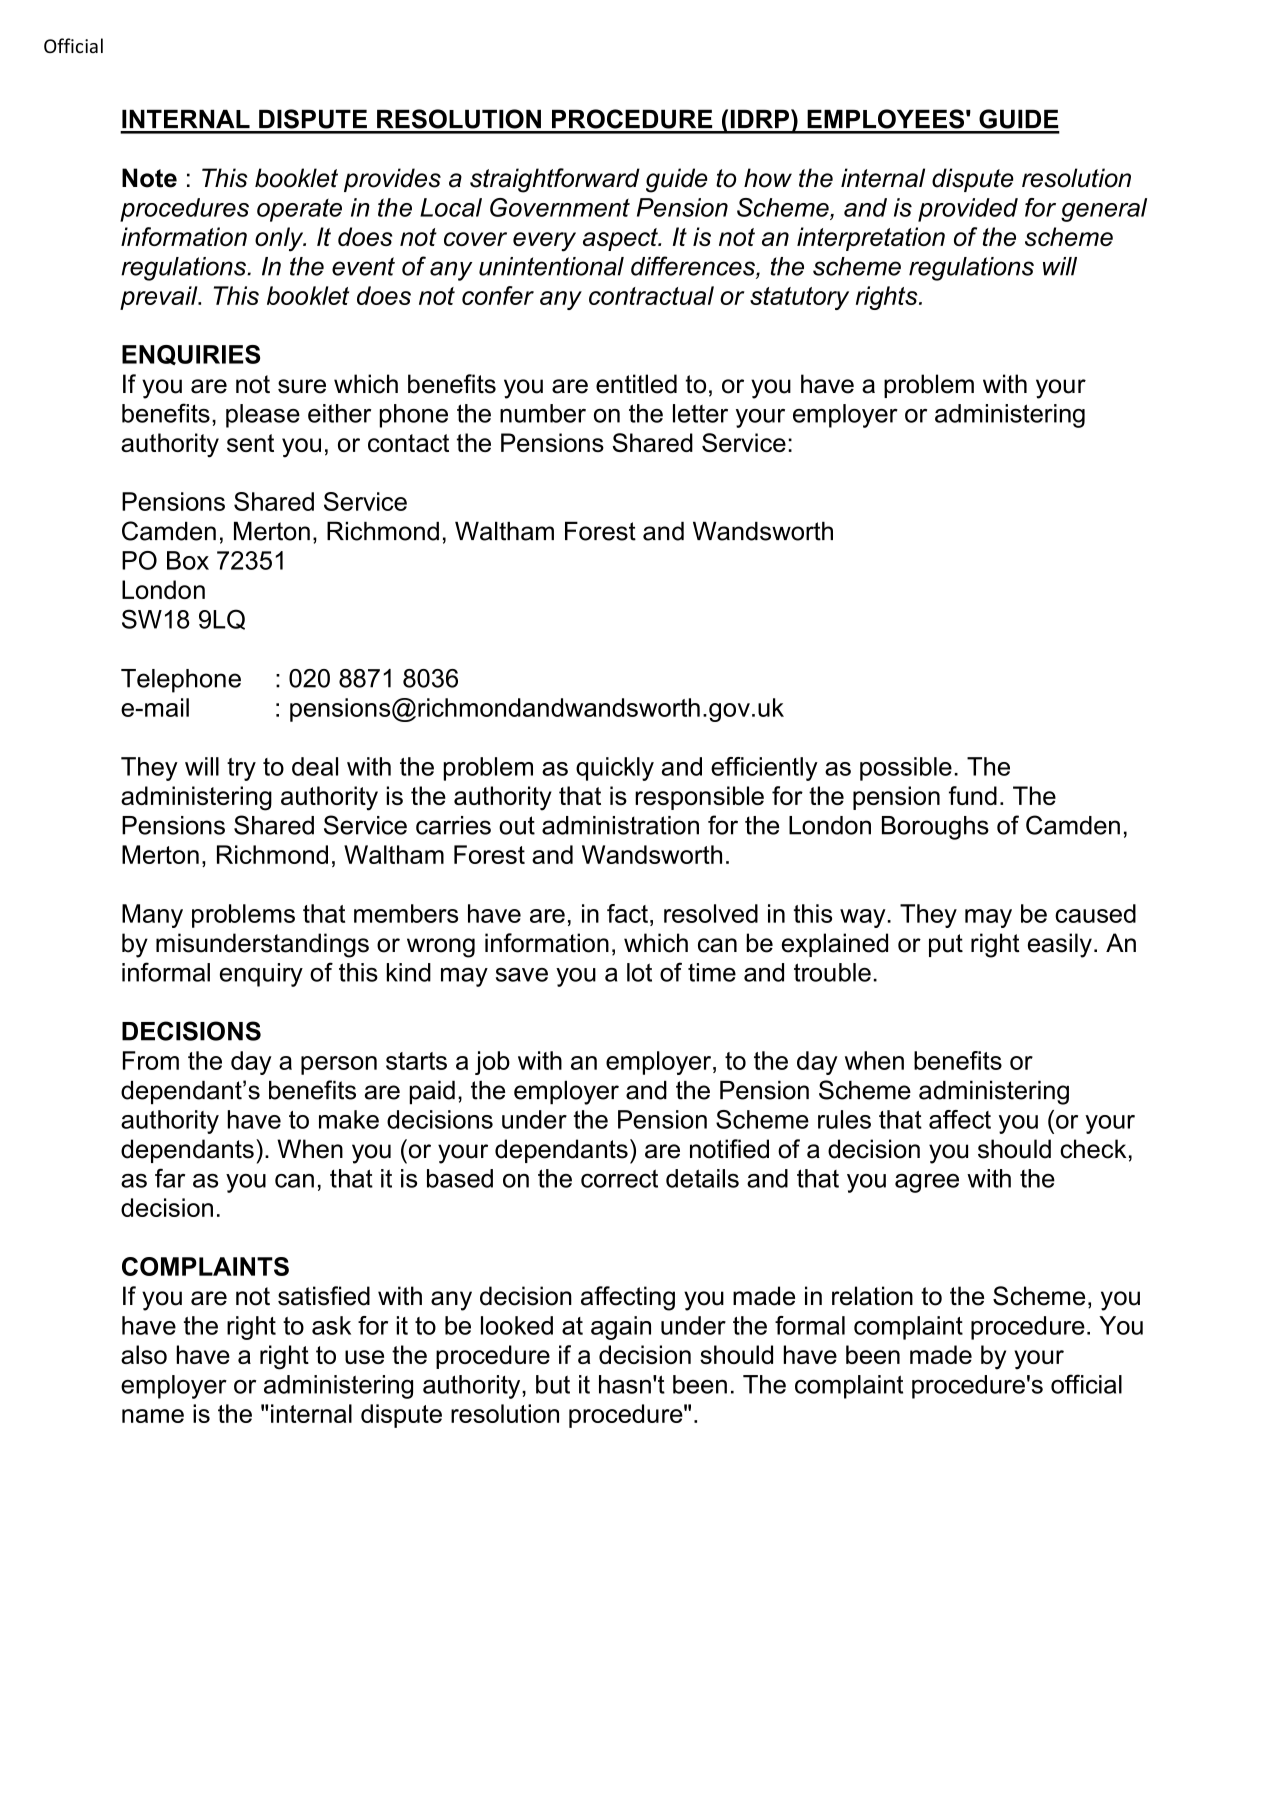 The width and height of the screenshot is (1269, 1795). What do you see at coordinates (968, 210) in the screenshot?
I see `provided` at bounding box center [968, 210].
